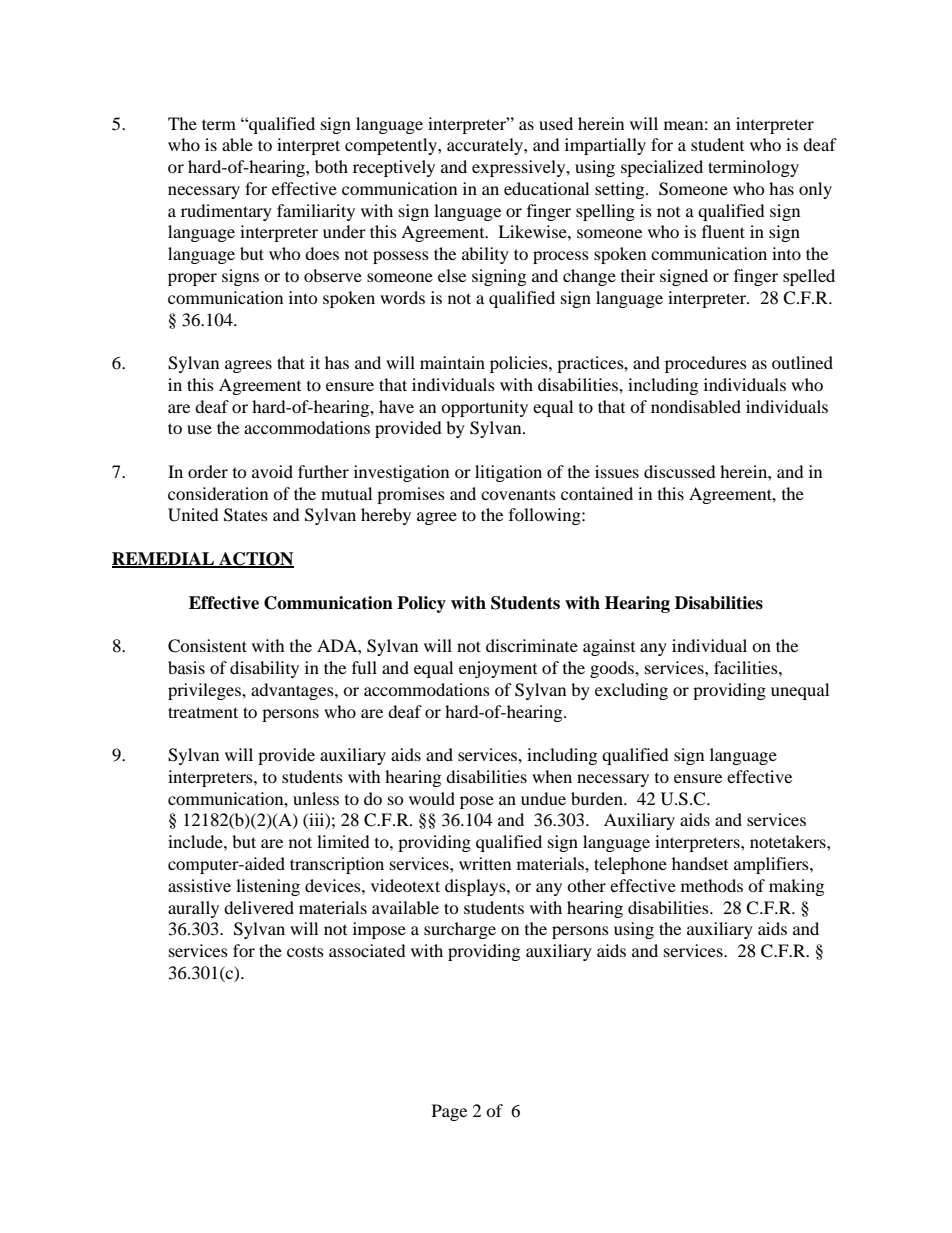 This page has height=1233, width=952. I want to click on discriminate, so click(532, 645).
